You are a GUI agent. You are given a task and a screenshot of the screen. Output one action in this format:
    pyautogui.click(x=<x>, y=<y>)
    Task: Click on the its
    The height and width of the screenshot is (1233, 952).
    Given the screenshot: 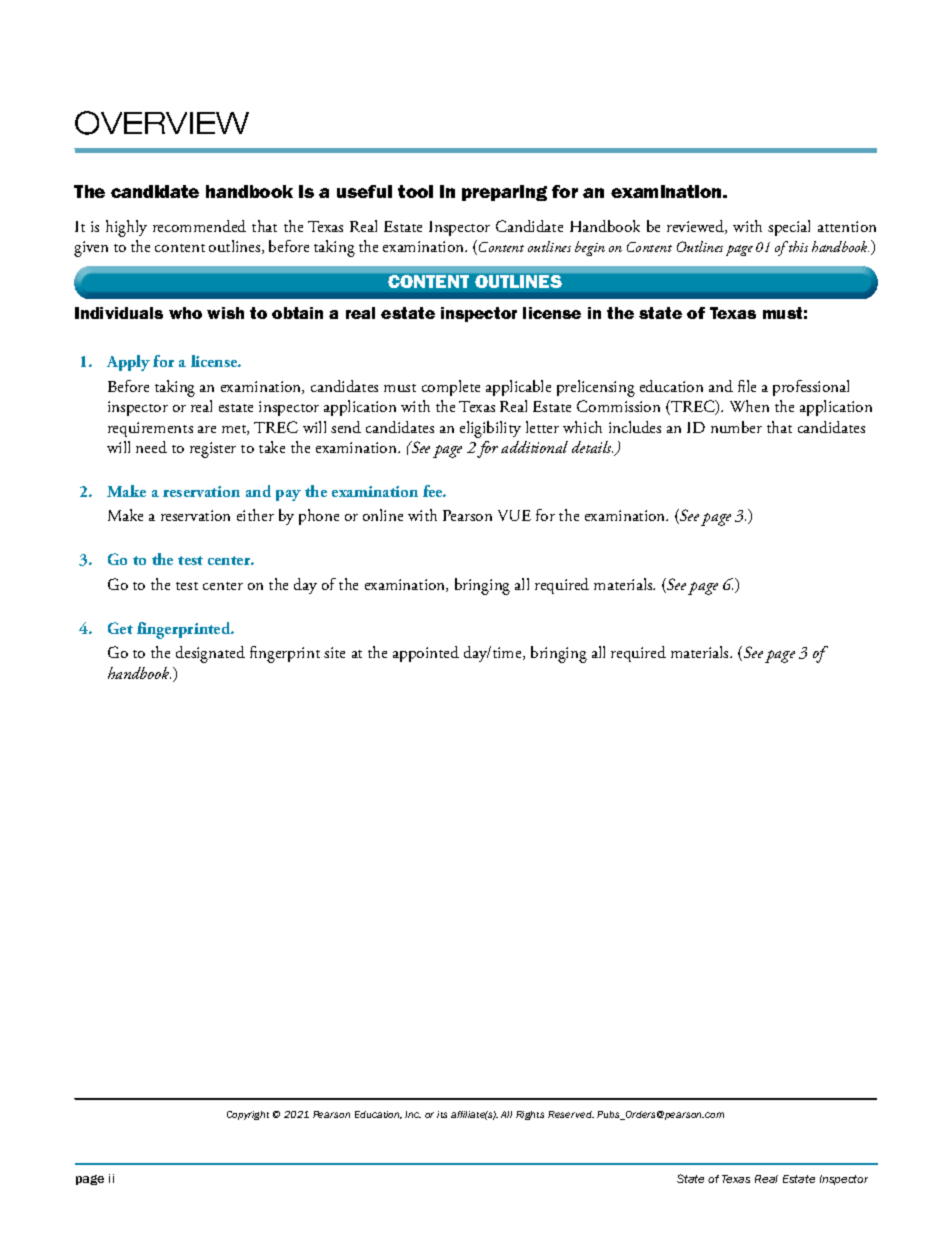 What is the action you would take?
    pyautogui.click(x=442, y=1114)
